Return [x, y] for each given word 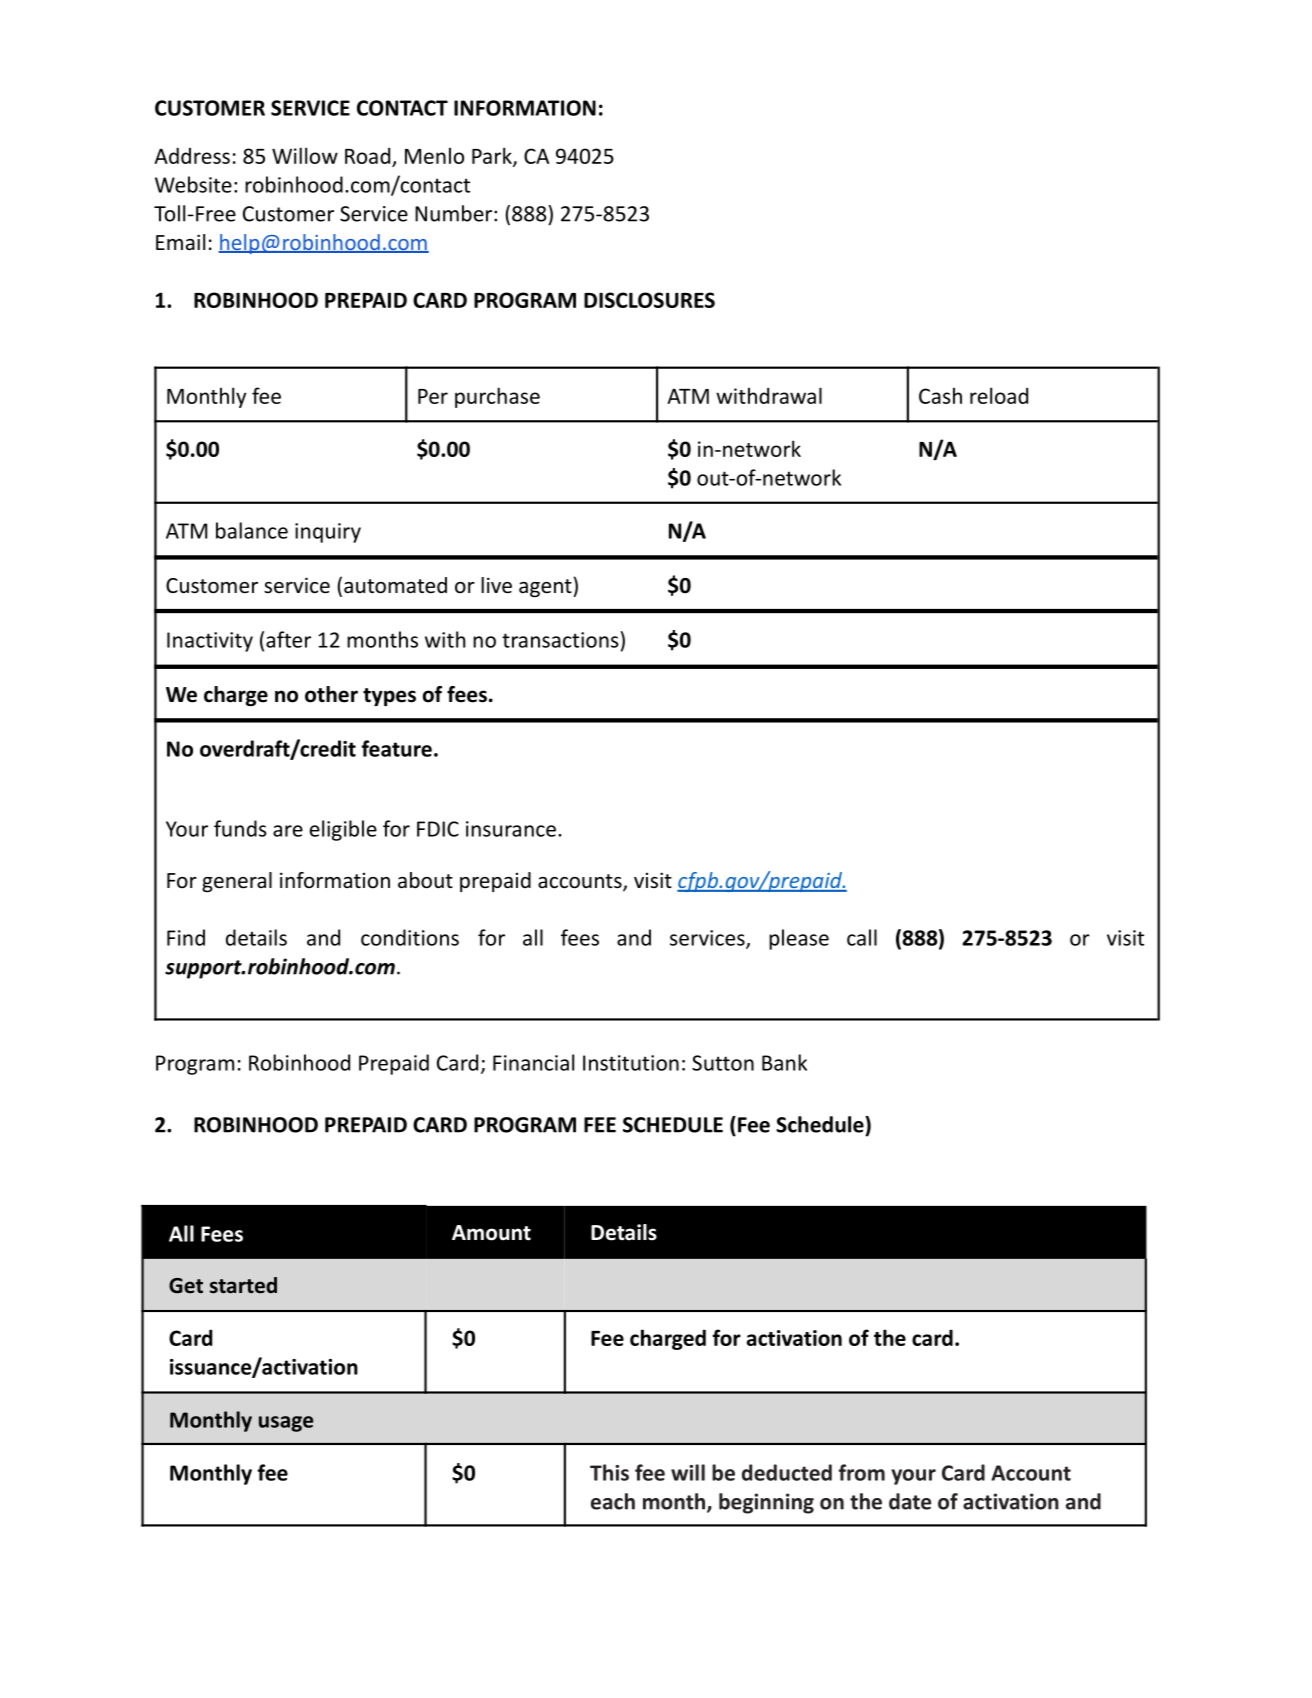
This [609, 1472]
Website [193, 184]
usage [286, 1424]
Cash [940, 395]
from [862, 1472]
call [862, 937]
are [288, 831]
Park [493, 156]
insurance [511, 829]
